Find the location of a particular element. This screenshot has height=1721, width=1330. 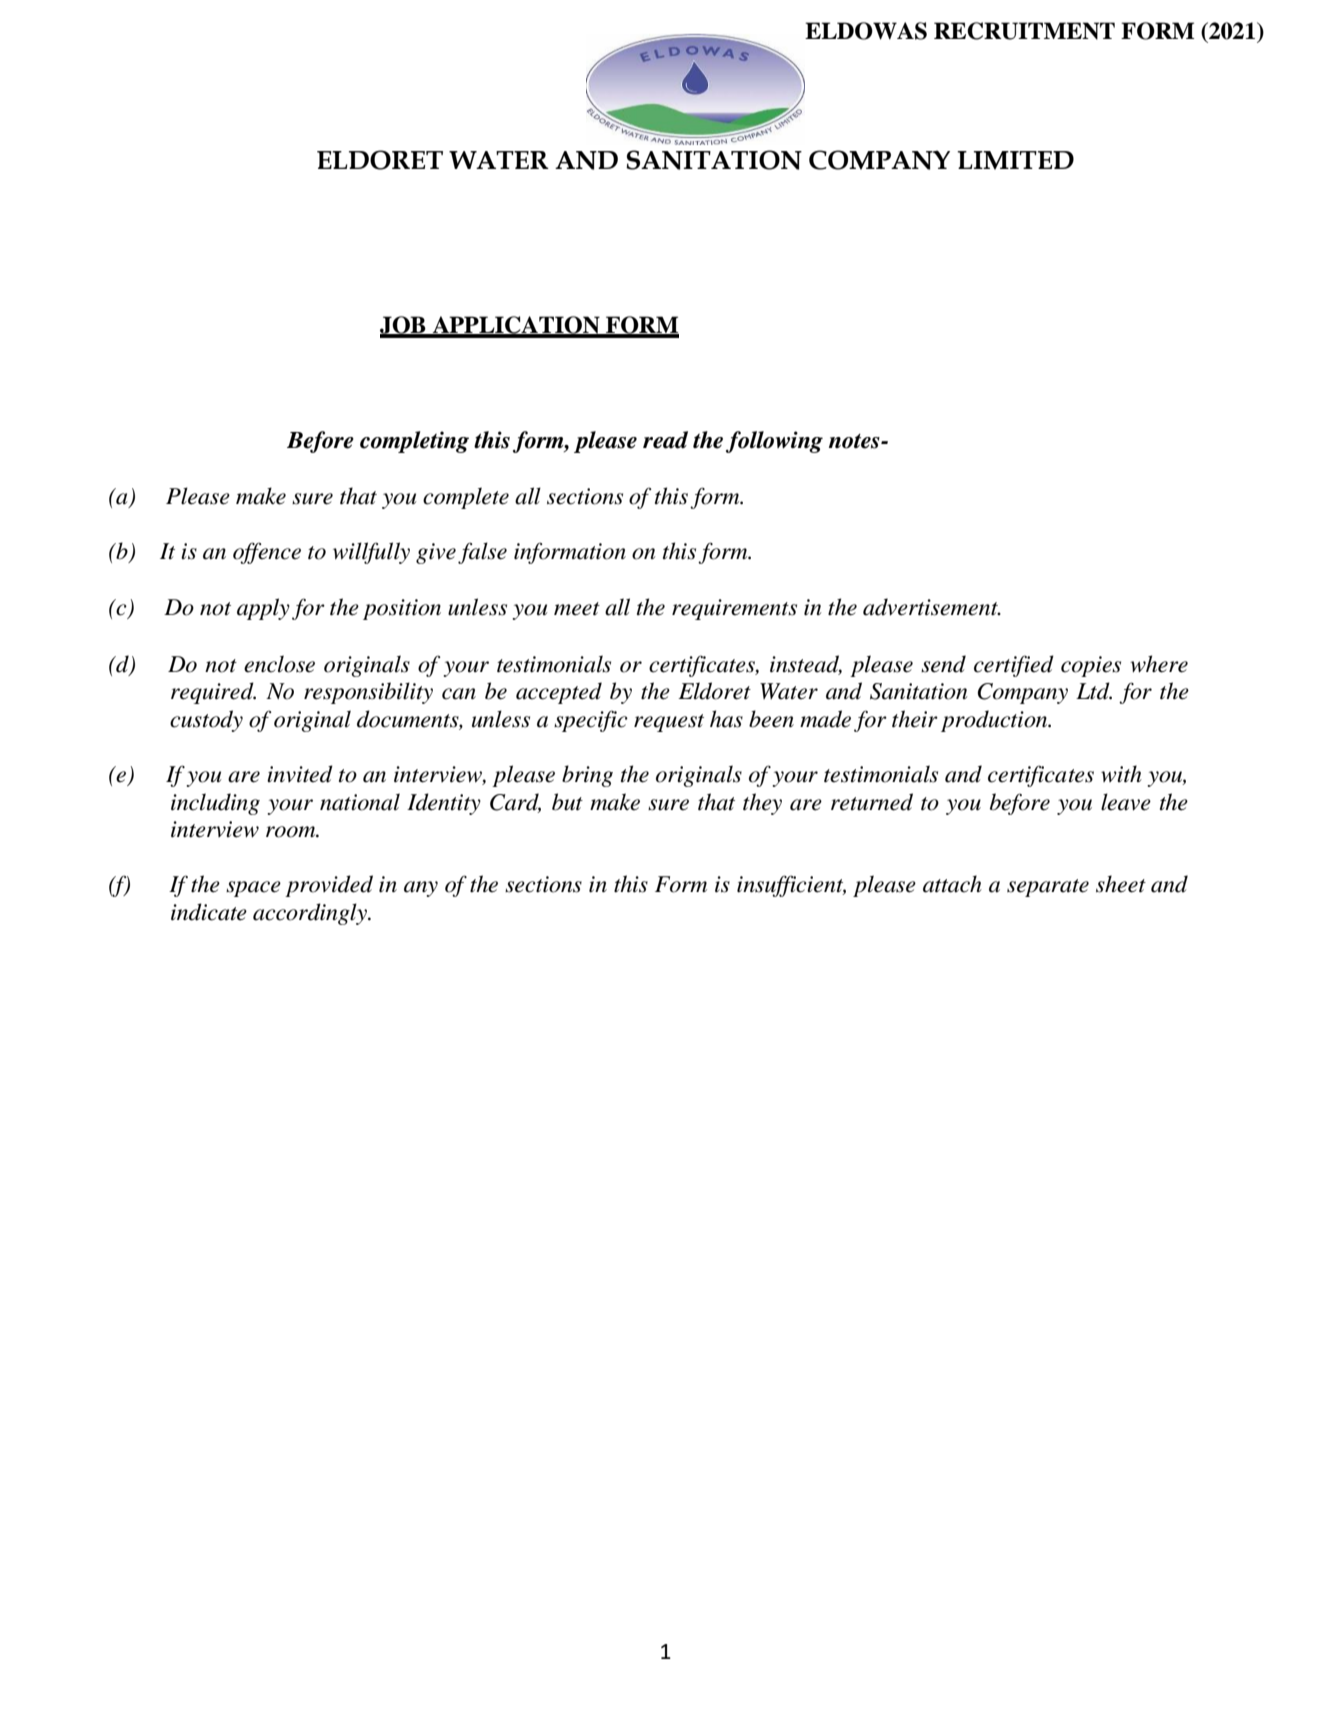

LIMITED is located at coordinates (1015, 160).
